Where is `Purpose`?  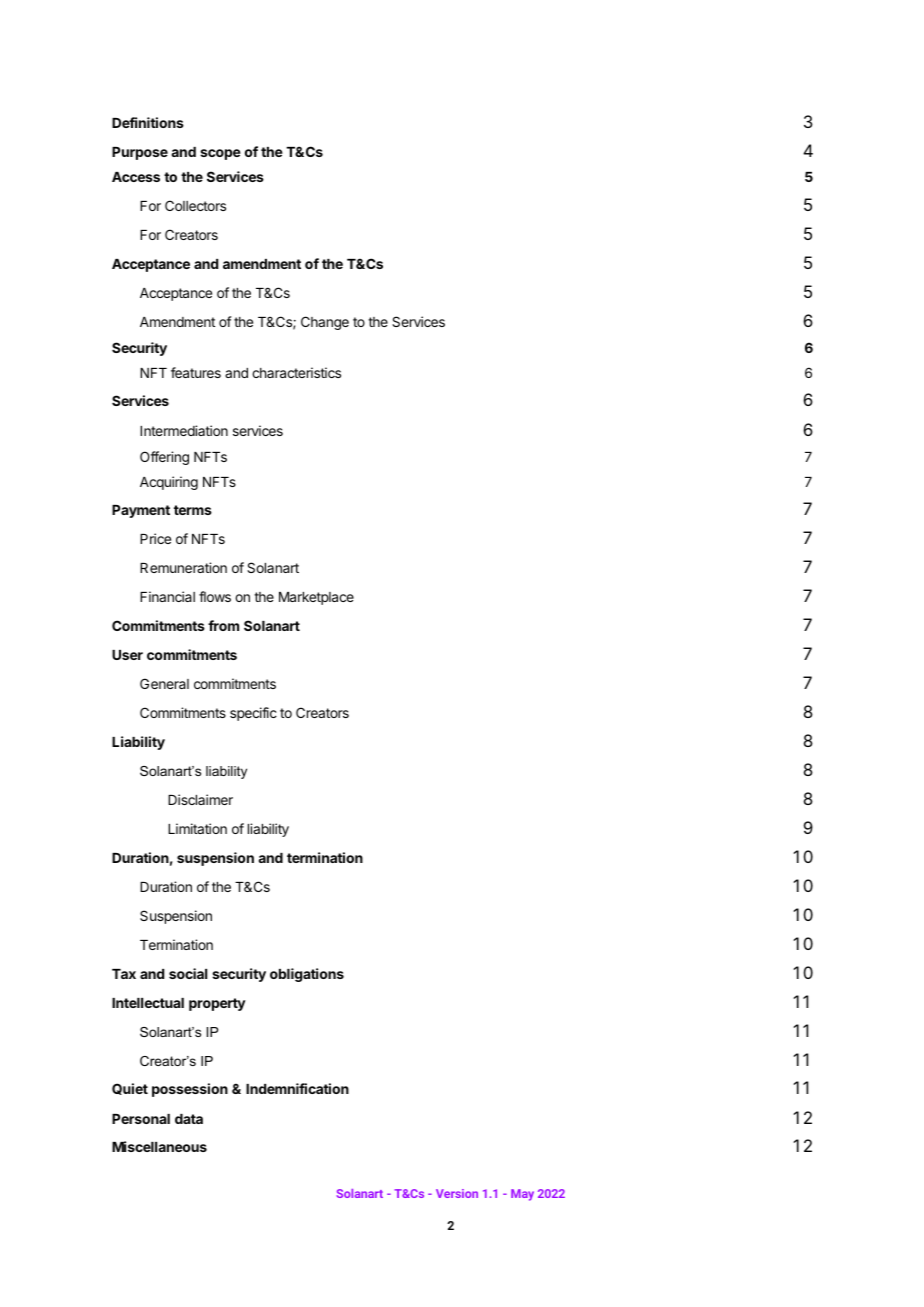
Purpose is located at coordinates (140, 153).
